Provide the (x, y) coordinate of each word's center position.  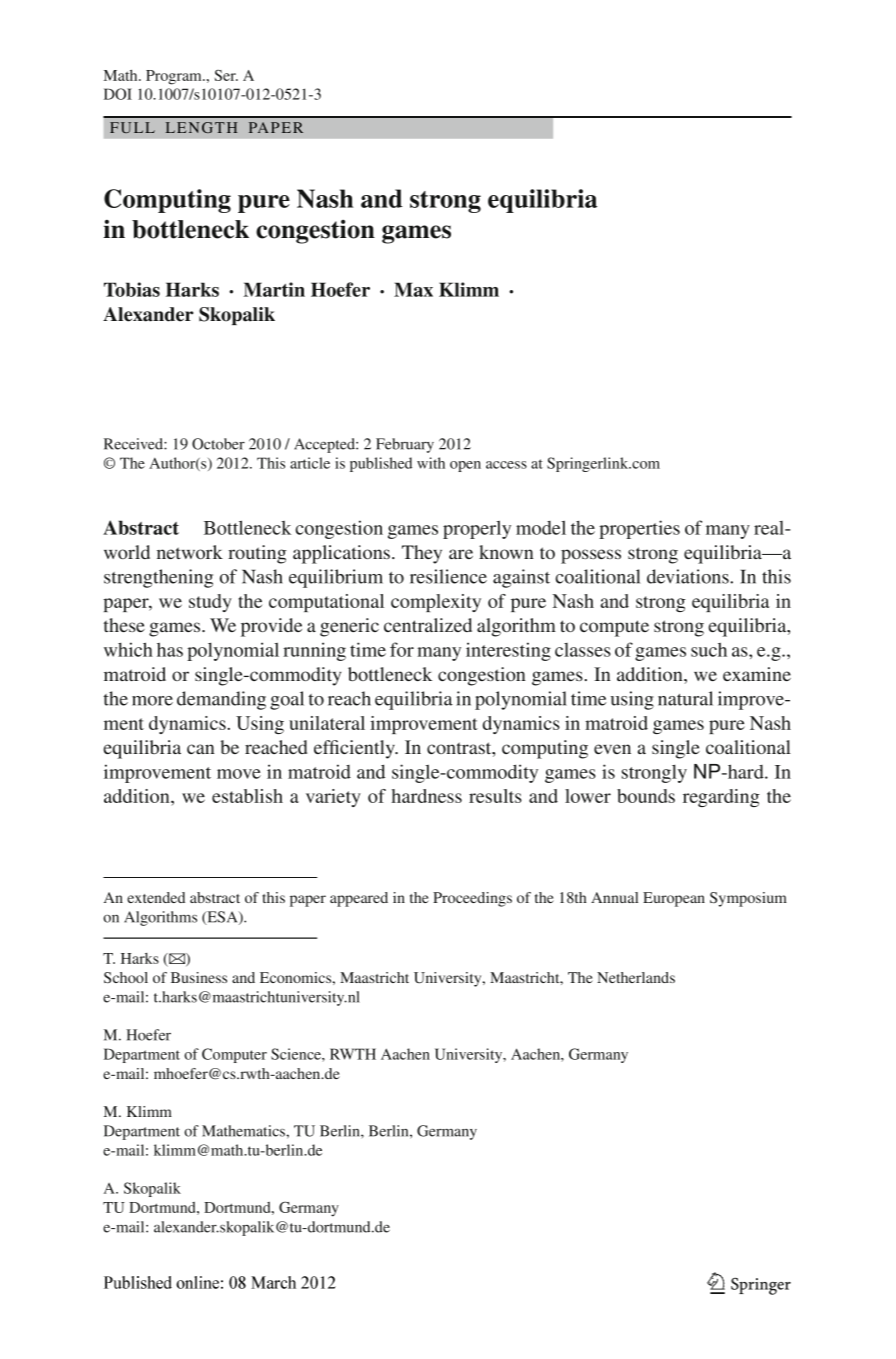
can (201, 749)
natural (685, 698)
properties (639, 529)
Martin (274, 289)
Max (413, 289)
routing (257, 554)
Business (199, 977)
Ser (226, 75)
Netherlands (636, 977)
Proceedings (472, 899)
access (506, 465)
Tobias (132, 289)
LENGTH (201, 127)
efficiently (355, 749)
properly (477, 529)
